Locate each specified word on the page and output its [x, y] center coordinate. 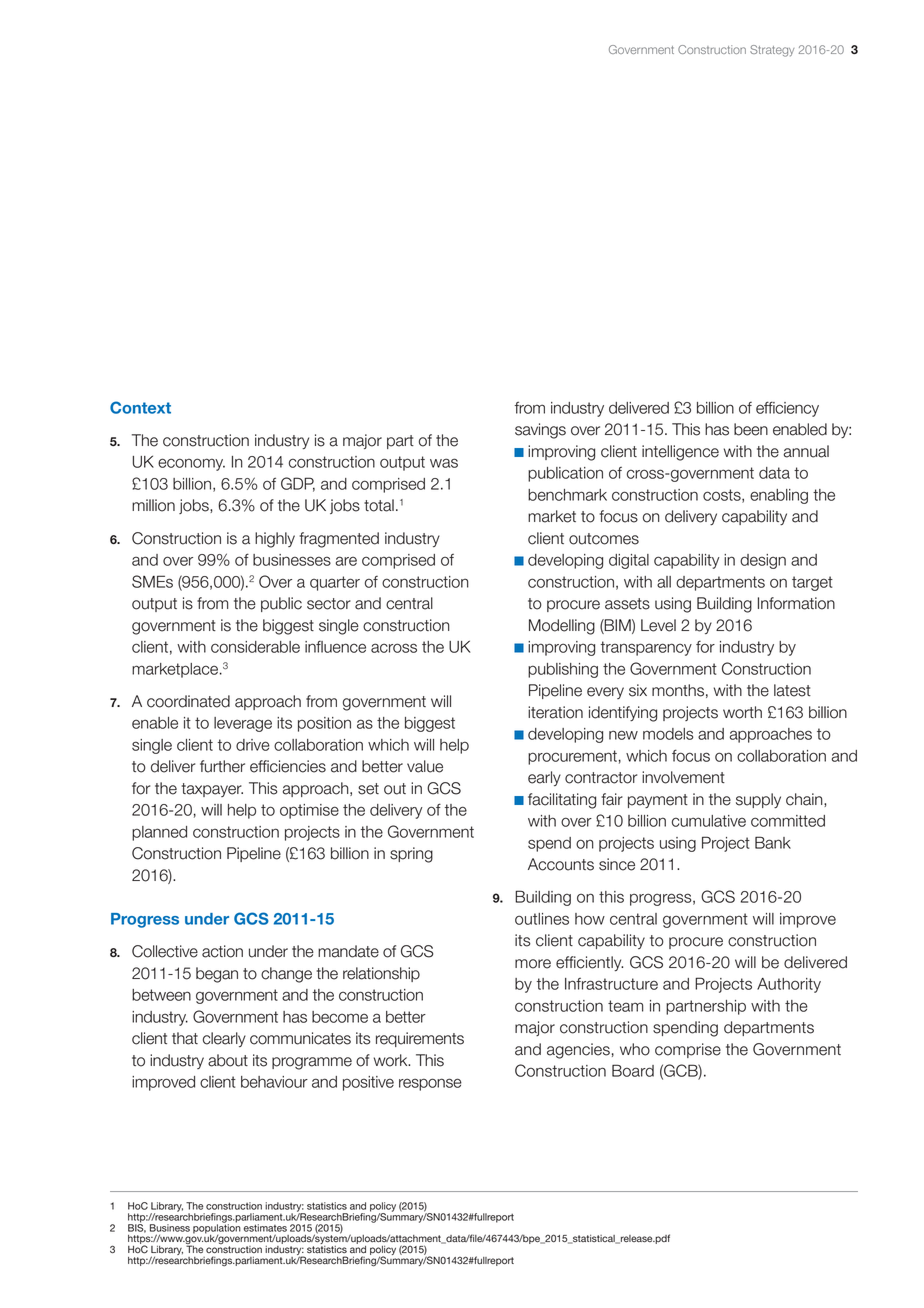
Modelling [562, 627]
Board [633, 1070]
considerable [255, 647]
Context [140, 407]
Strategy [772, 51]
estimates [265, 1228]
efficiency [787, 409]
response [430, 1084]
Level [658, 625]
